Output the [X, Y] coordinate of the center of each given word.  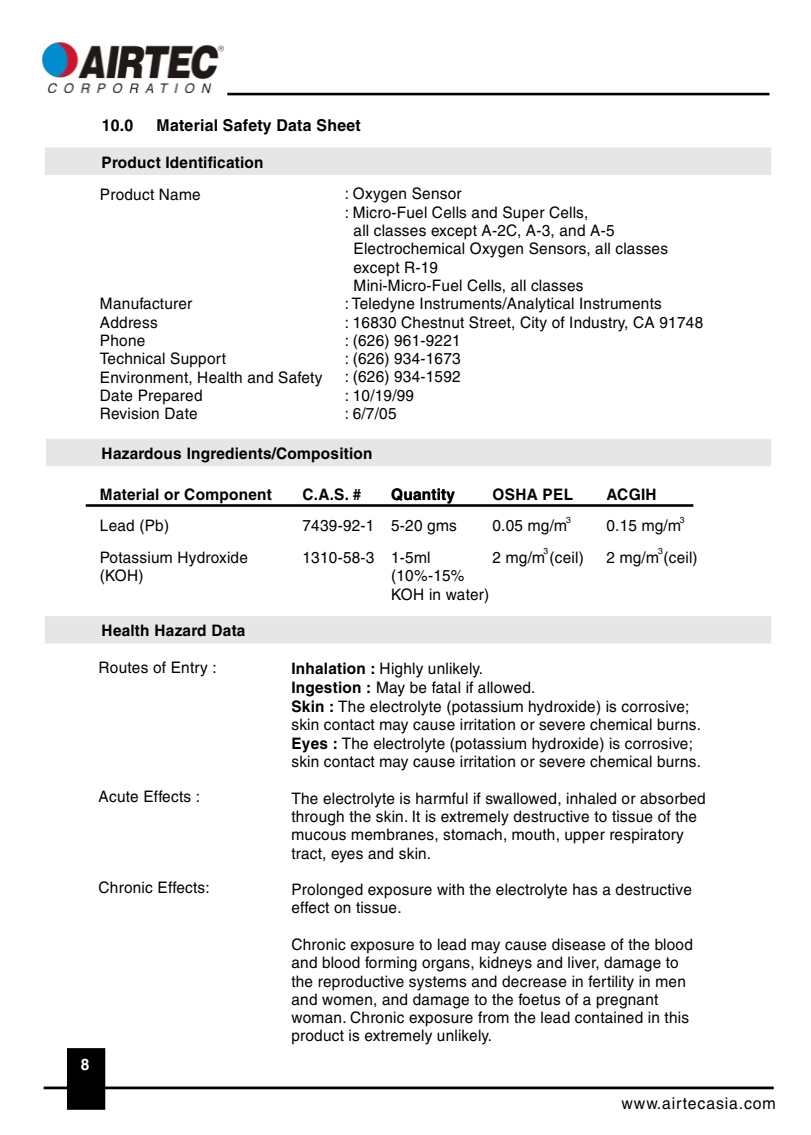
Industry [598, 324]
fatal [445, 687]
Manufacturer [146, 303]
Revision [130, 413]
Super [524, 214]
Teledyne [383, 305]
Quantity [423, 497]
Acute [118, 796]
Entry [190, 669]
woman [317, 1019]
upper [585, 837]
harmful [442, 798]
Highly [401, 670]
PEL [558, 494]
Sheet [339, 125]
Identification [214, 162]
